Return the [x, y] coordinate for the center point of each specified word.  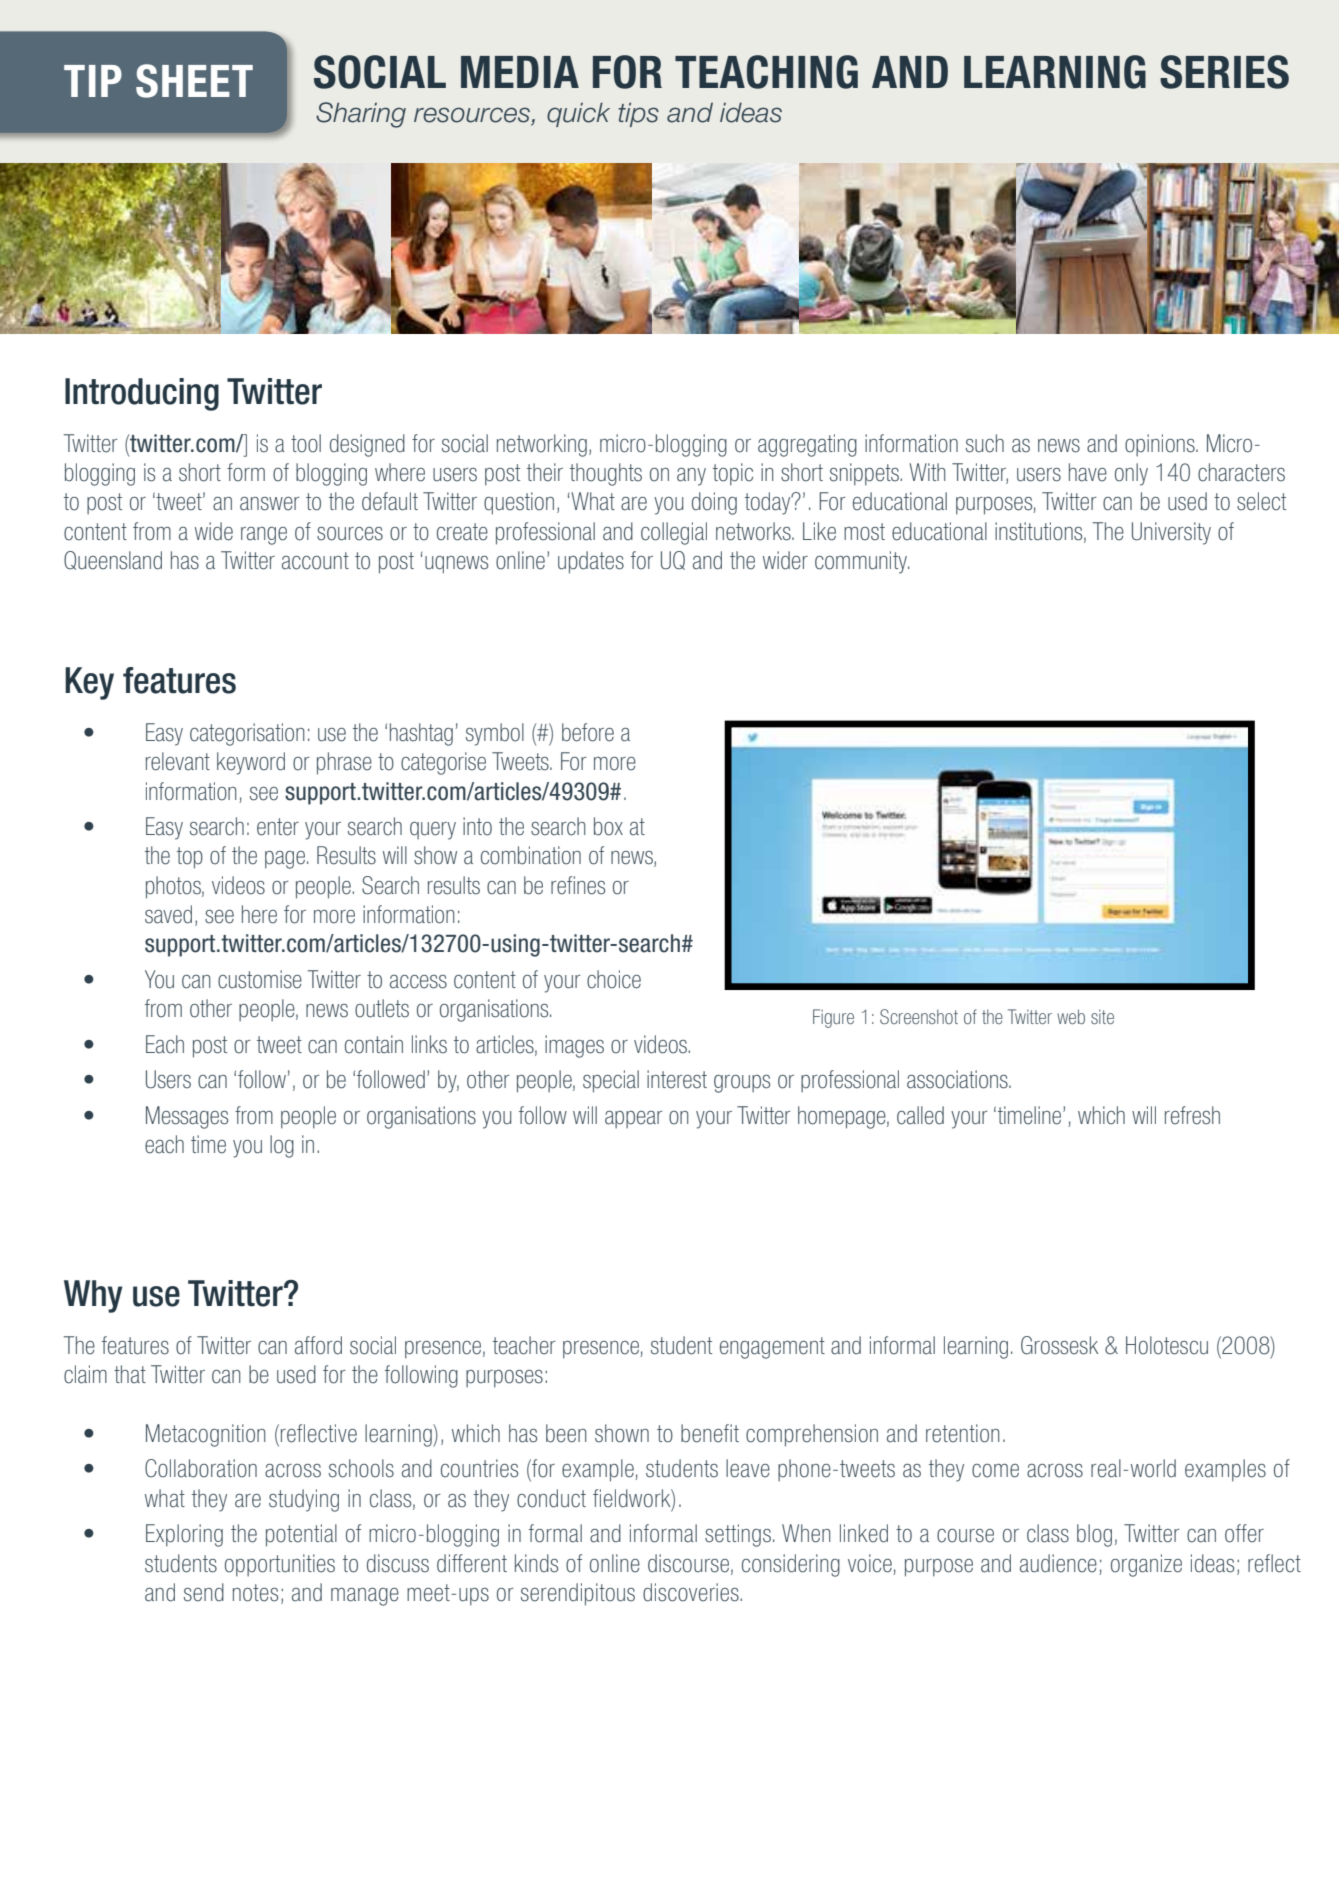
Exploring [184, 1535]
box [608, 826]
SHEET [194, 81]
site [1102, 1016]
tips [638, 114]
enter [278, 827]
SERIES [1224, 72]
